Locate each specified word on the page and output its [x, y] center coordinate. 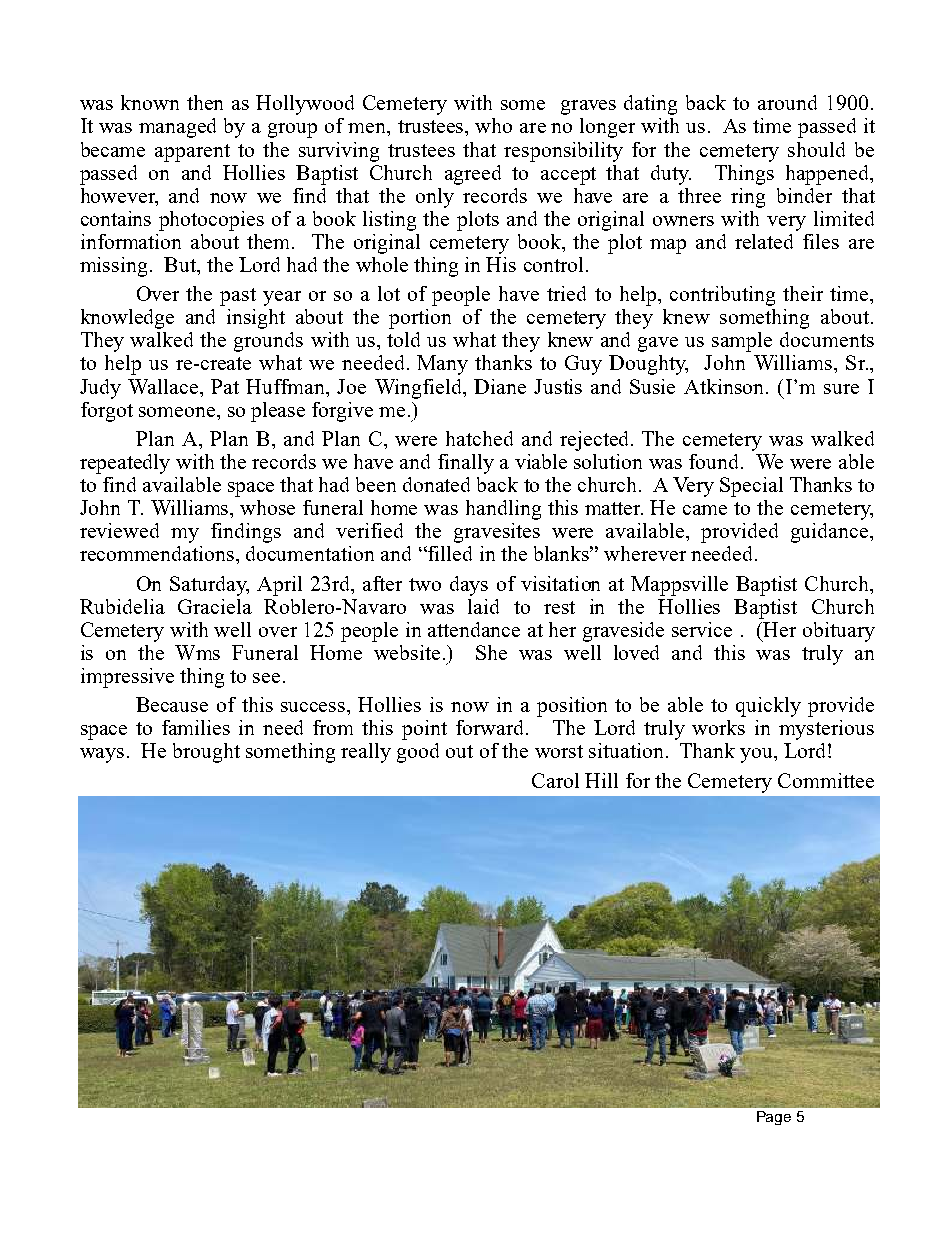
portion [420, 319]
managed [177, 128]
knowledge [127, 319]
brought [206, 753]
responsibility [563, 152]
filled [449, 553]
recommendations [158, 553]
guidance [831, 533]
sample [742, 342]
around [787, 102]
